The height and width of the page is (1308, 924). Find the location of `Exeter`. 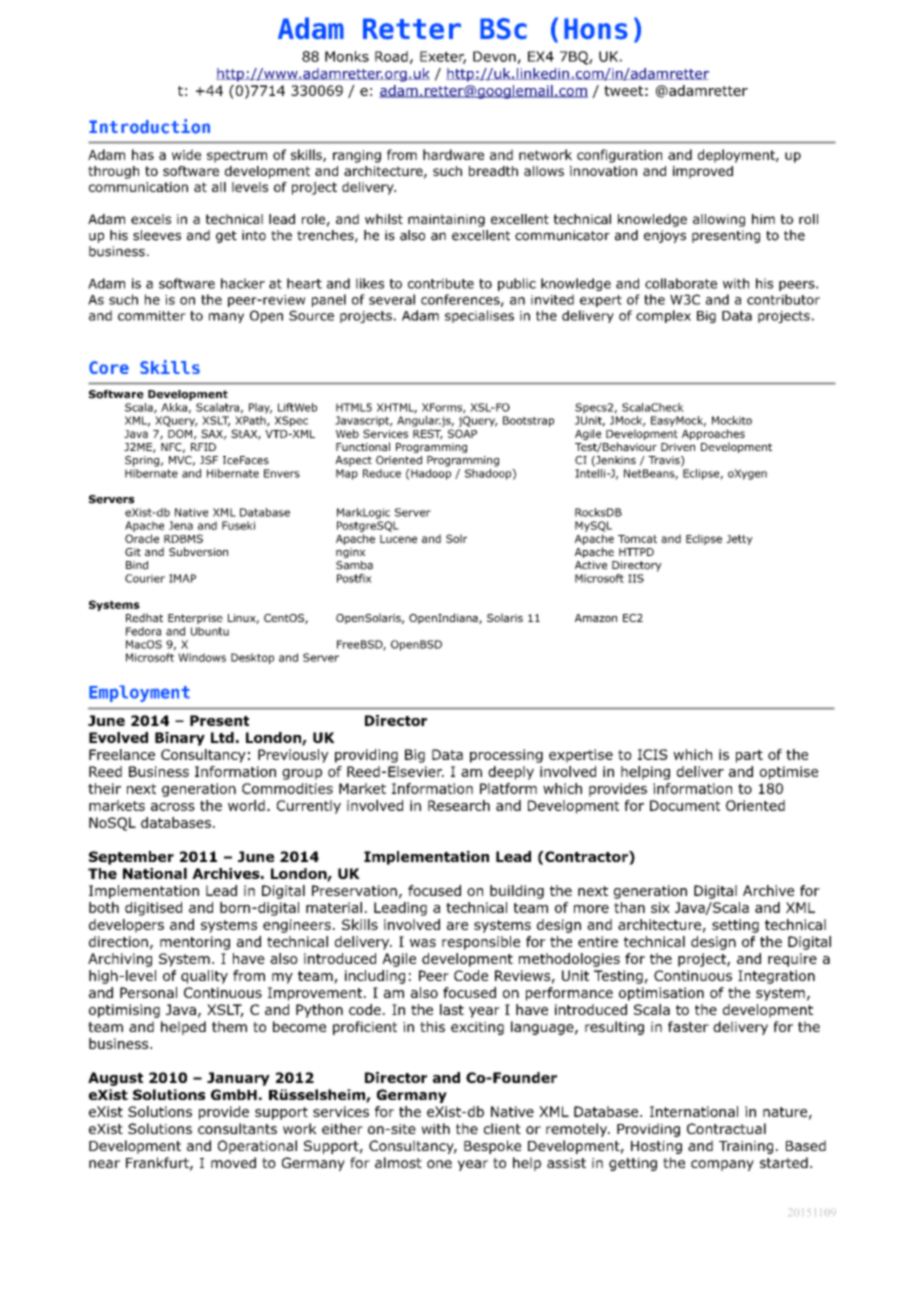

Exeter is located at coordinates (443, 57).
